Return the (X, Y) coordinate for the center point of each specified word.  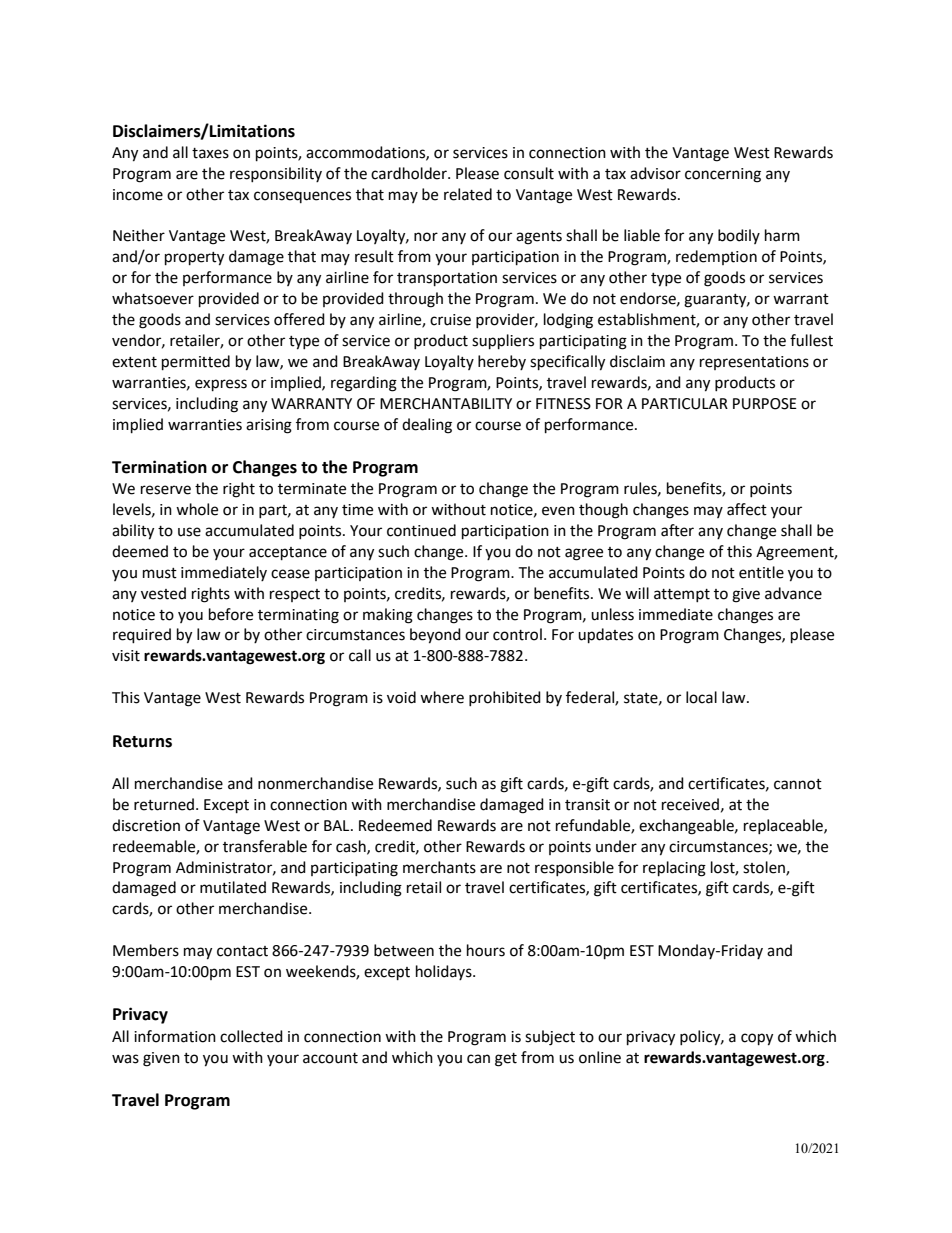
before (231, 614)
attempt (682, 595)
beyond (435, 636)
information (175, 1036)
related (468, 194)
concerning (723, 175)
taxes (210, 153)
